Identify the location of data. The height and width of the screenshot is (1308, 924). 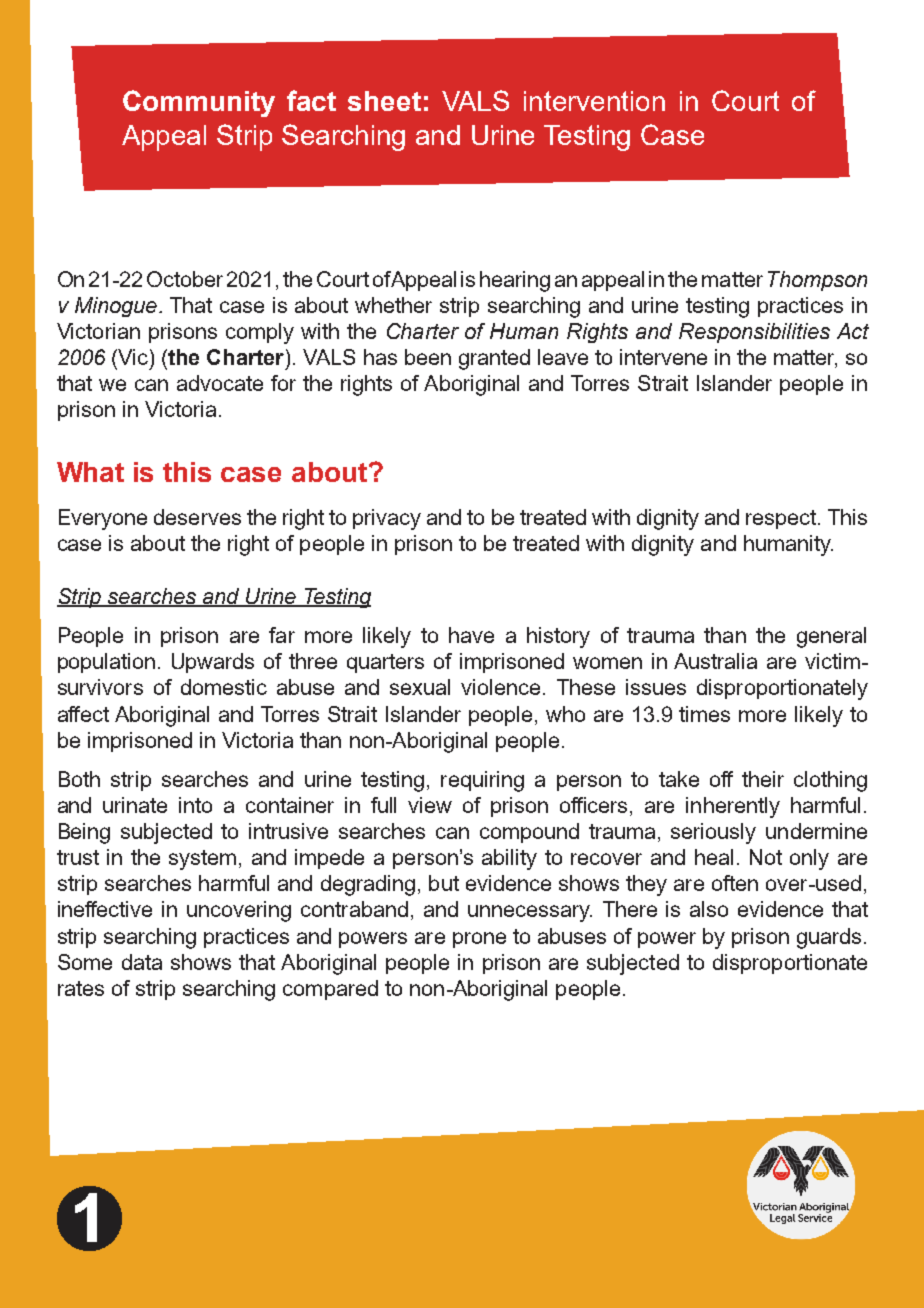
(142, 962).
